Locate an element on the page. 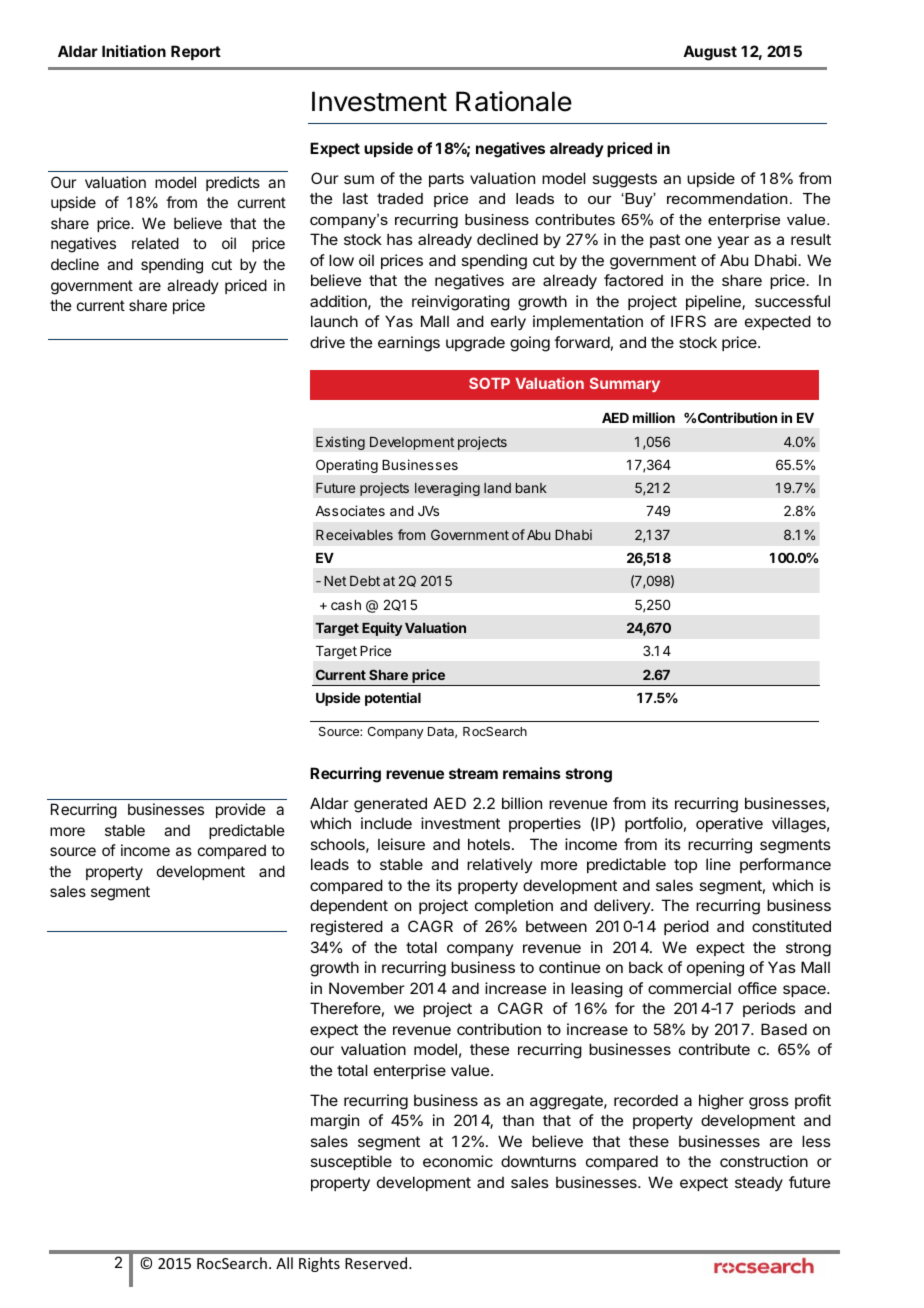  economic is located at coordinates (458, 1161).
